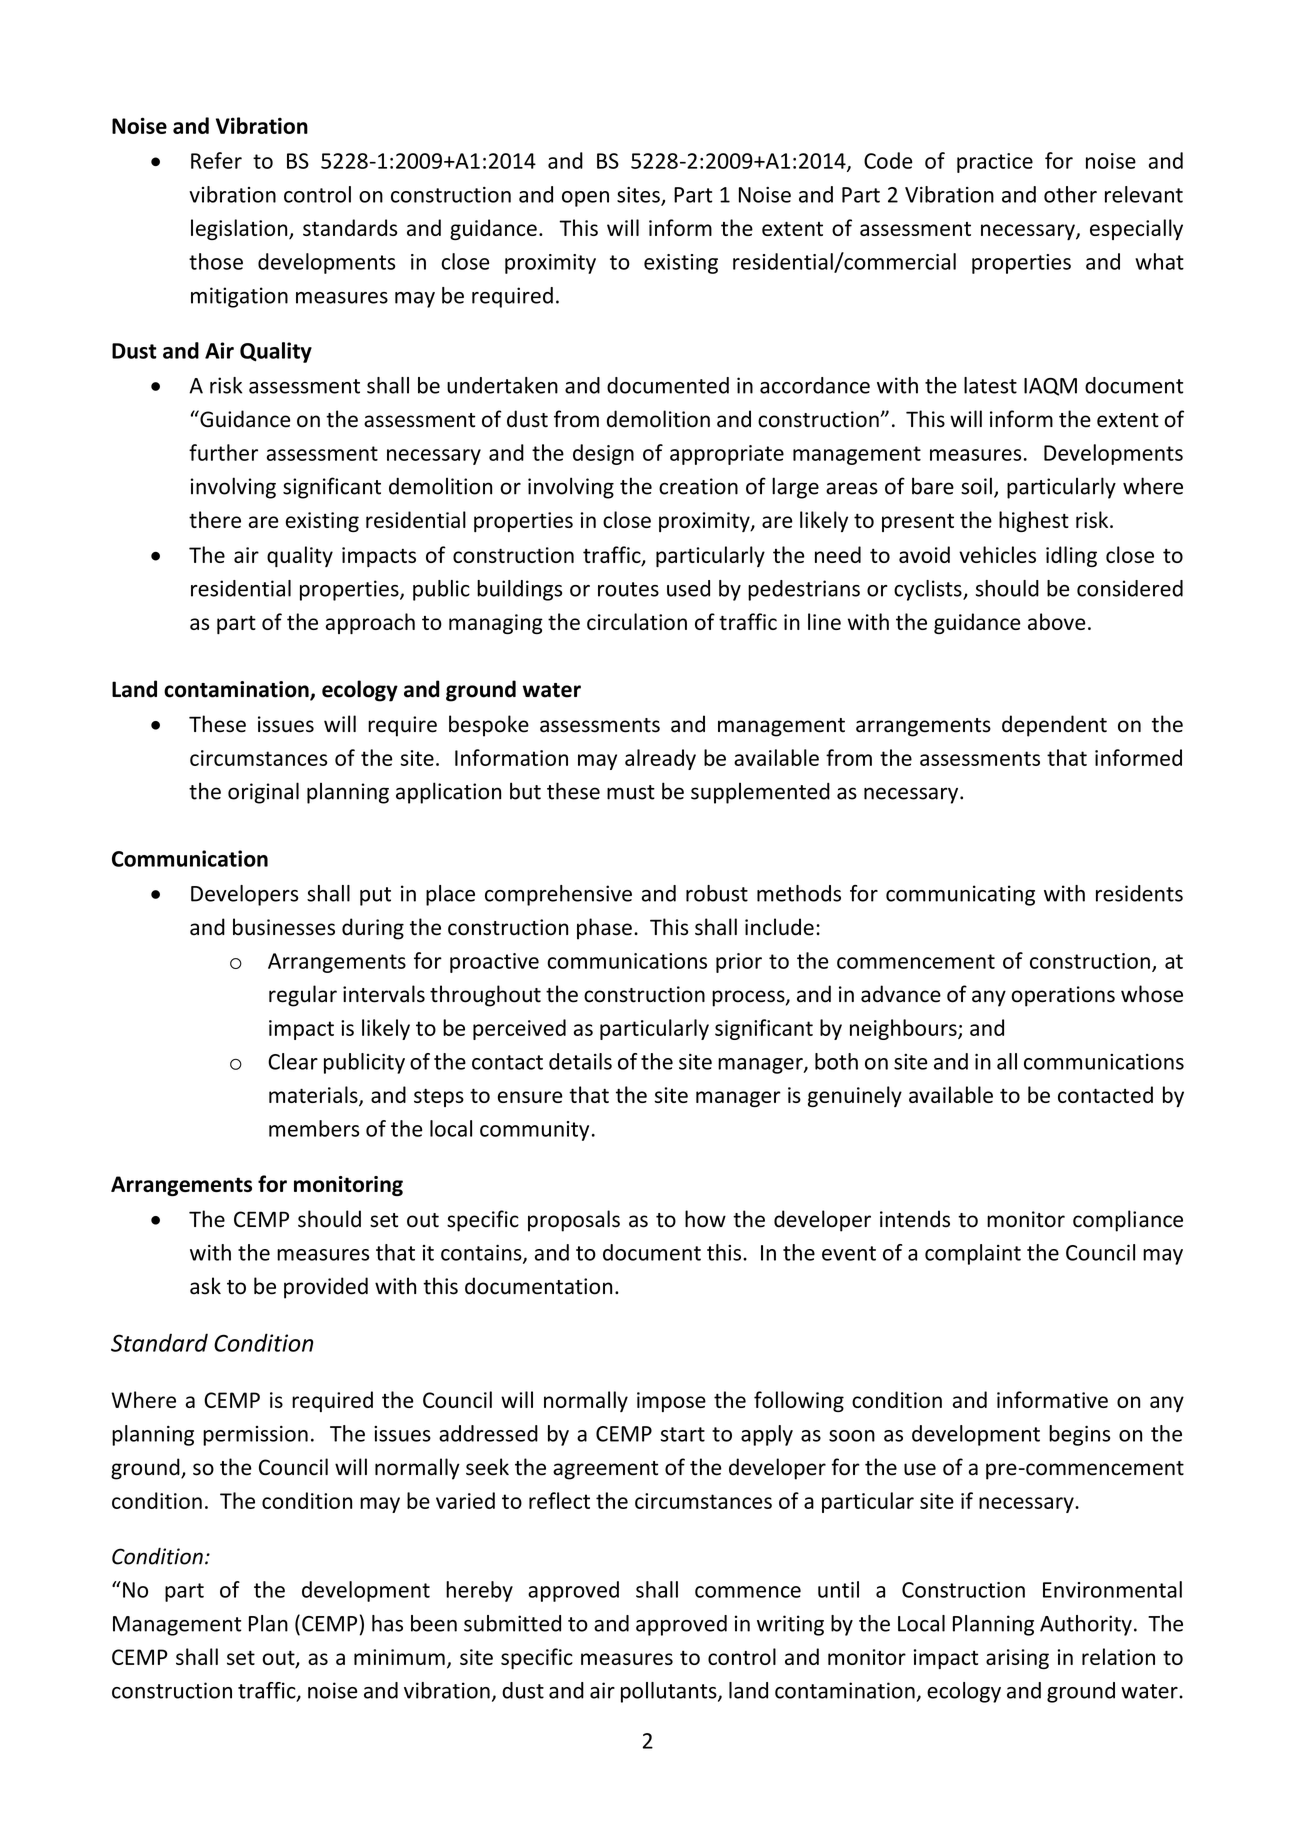 Image resolution: width=1295 pixels, height=1832 pixels. Describe the element at coordinates (585, 199) in the page. I see `open` at that location.
